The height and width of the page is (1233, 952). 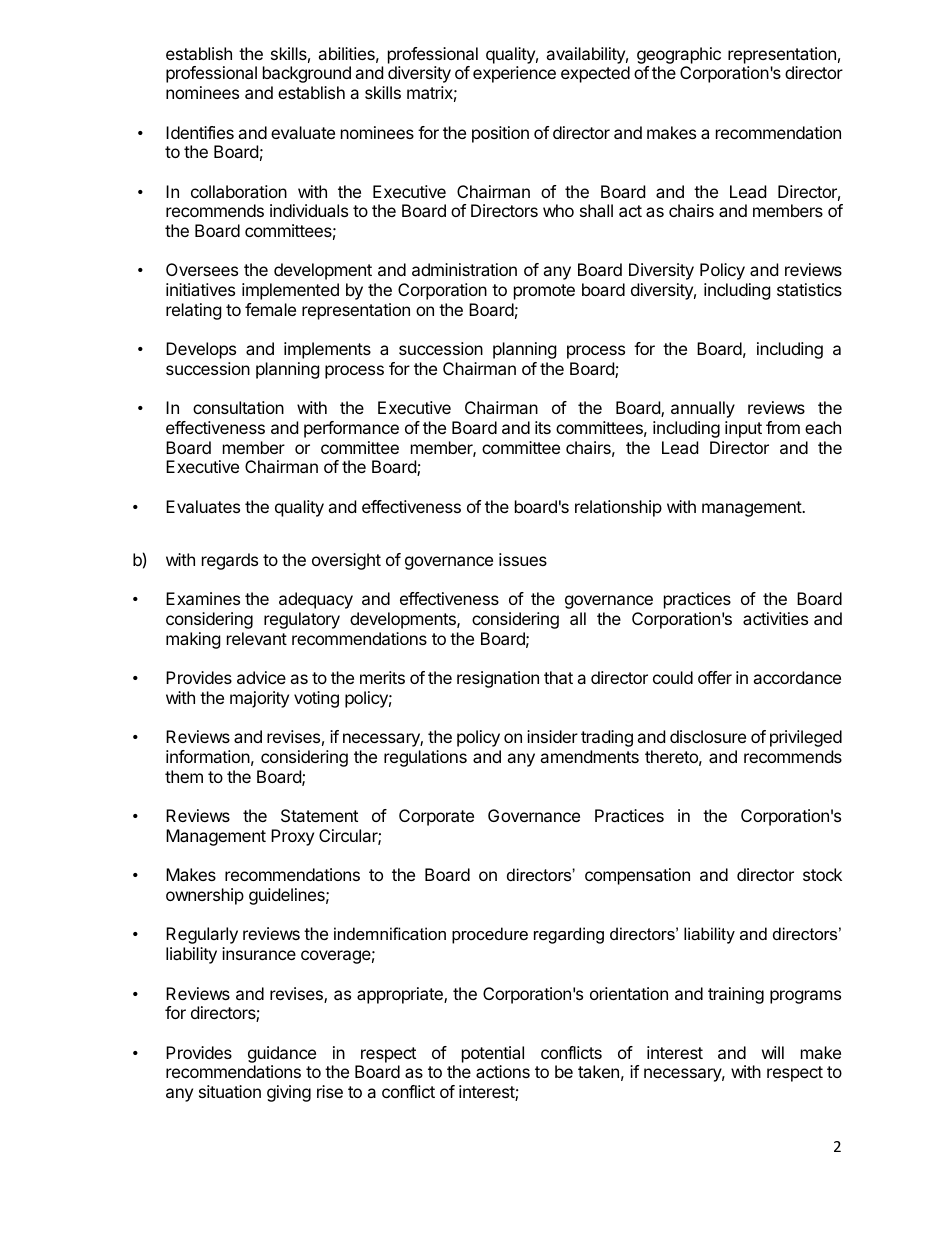 I want to click on experience, so click(x=514, y=74).
